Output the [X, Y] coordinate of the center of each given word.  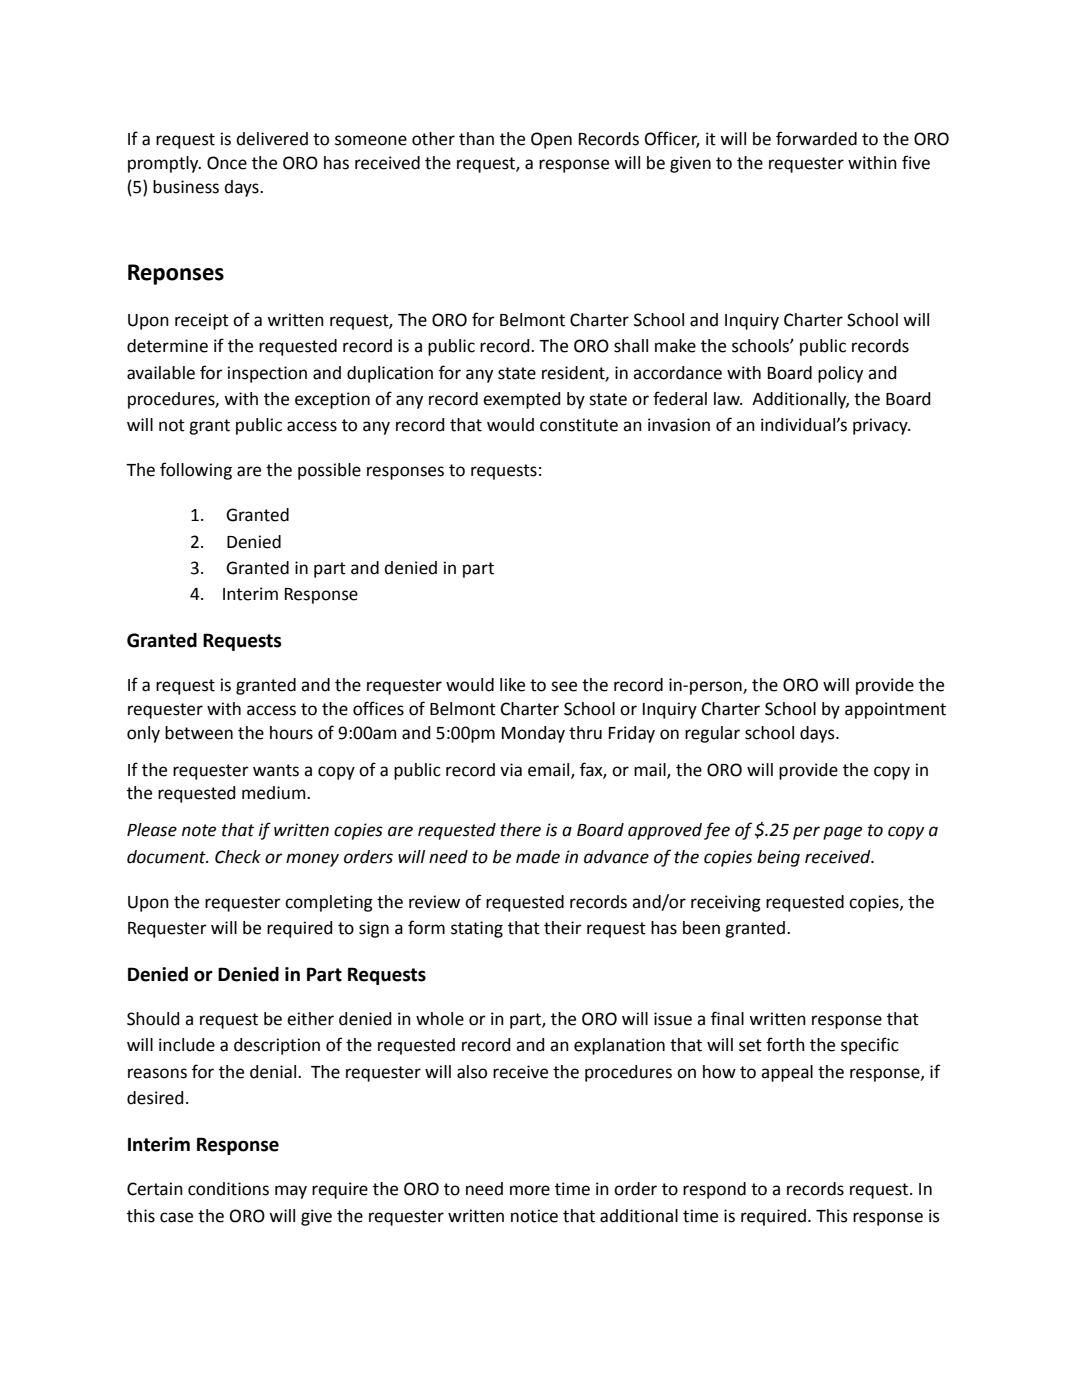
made [538, 857]
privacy [881, 426]
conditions [228, 1189]
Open [551, 140]
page [842, 833]
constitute [579, 425]
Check [238, 857]
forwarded [816, 138]
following [196, 471]
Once [227, 163]
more [530, 1190]
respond [714, 1190]
